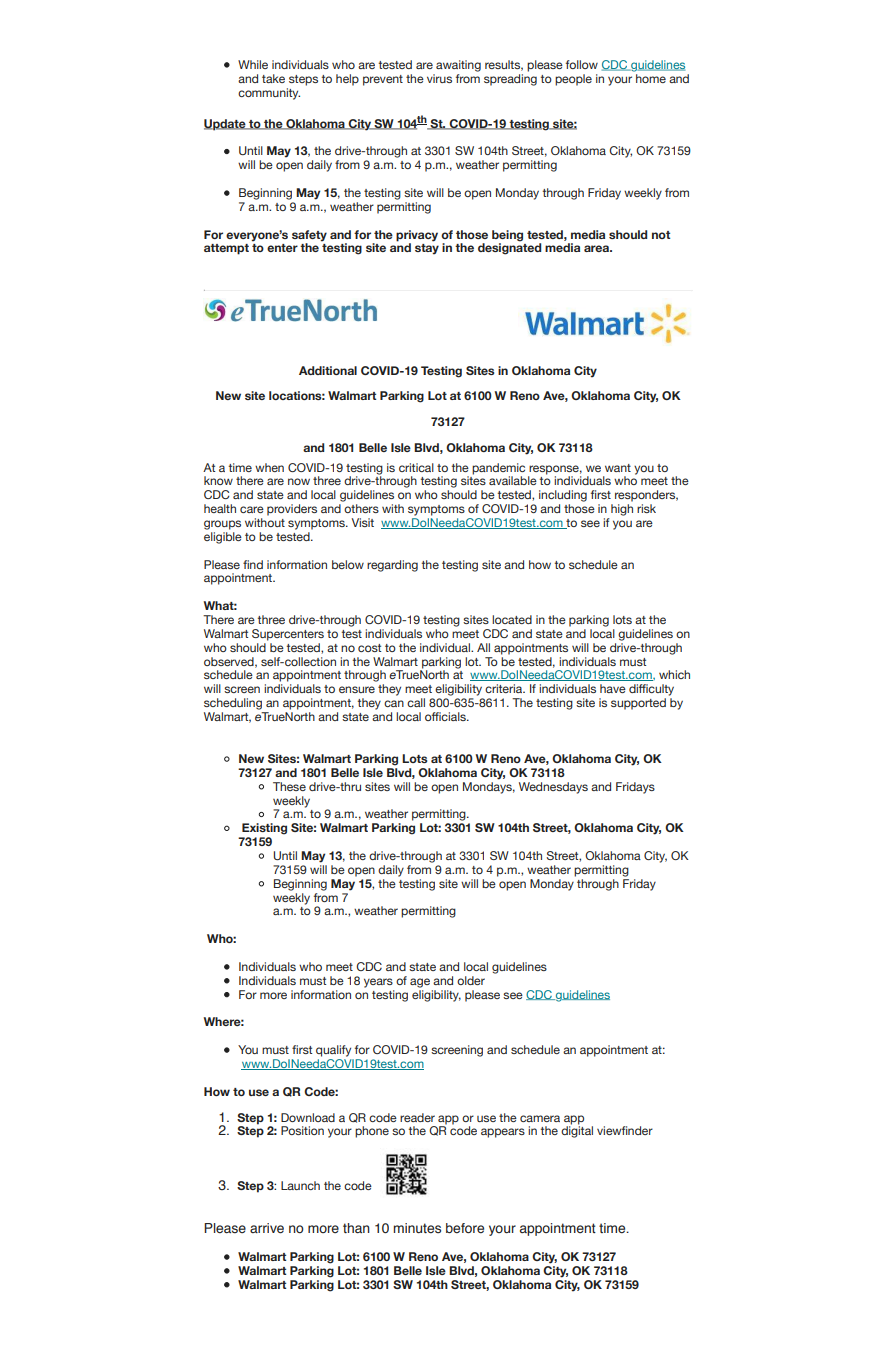 Image resolution: width=896 pixels, height=1364 pixels. I want to click on Launch, so click(300, 1185).
